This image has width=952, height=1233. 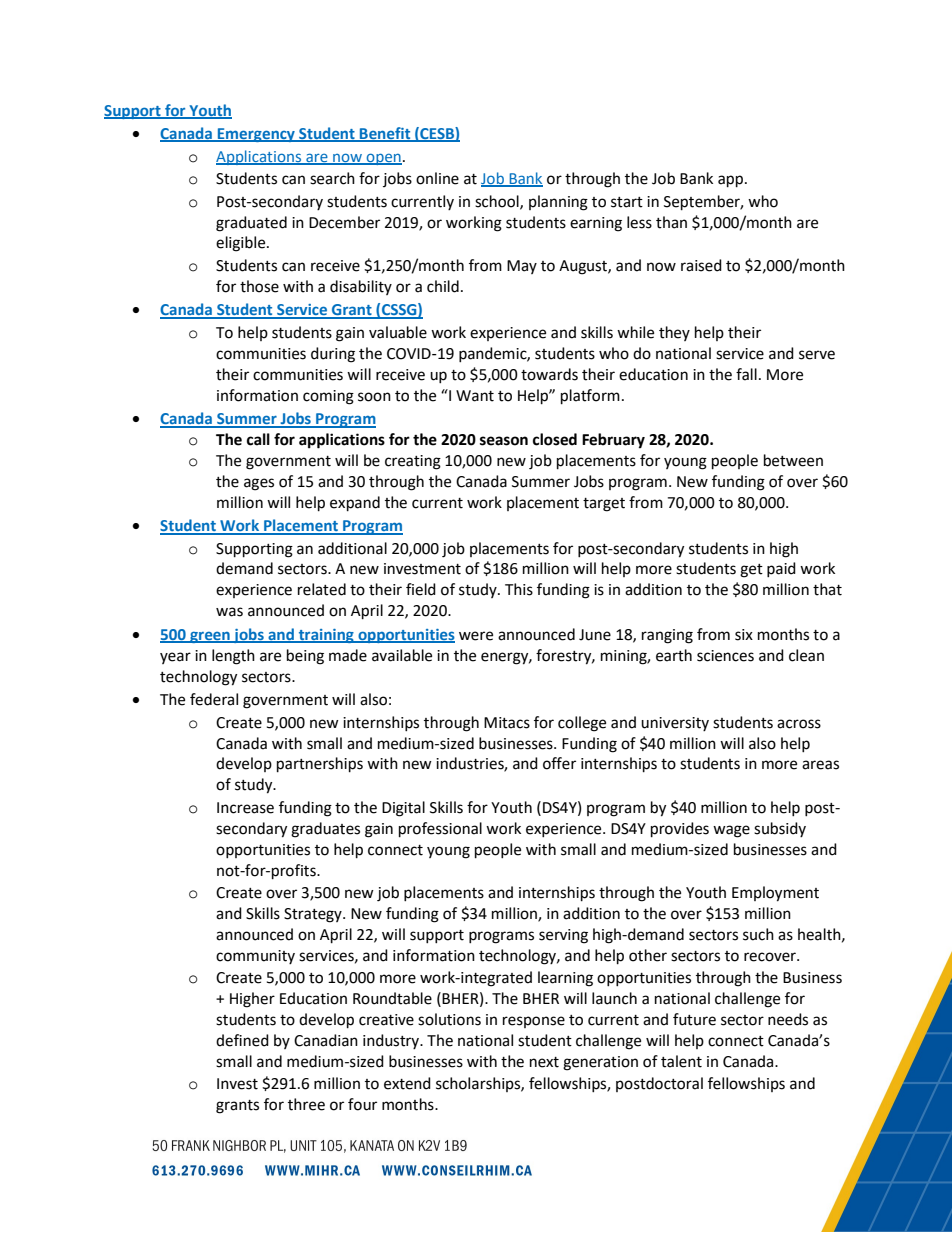 I want to click on next, so click(x=544, y=1062).
